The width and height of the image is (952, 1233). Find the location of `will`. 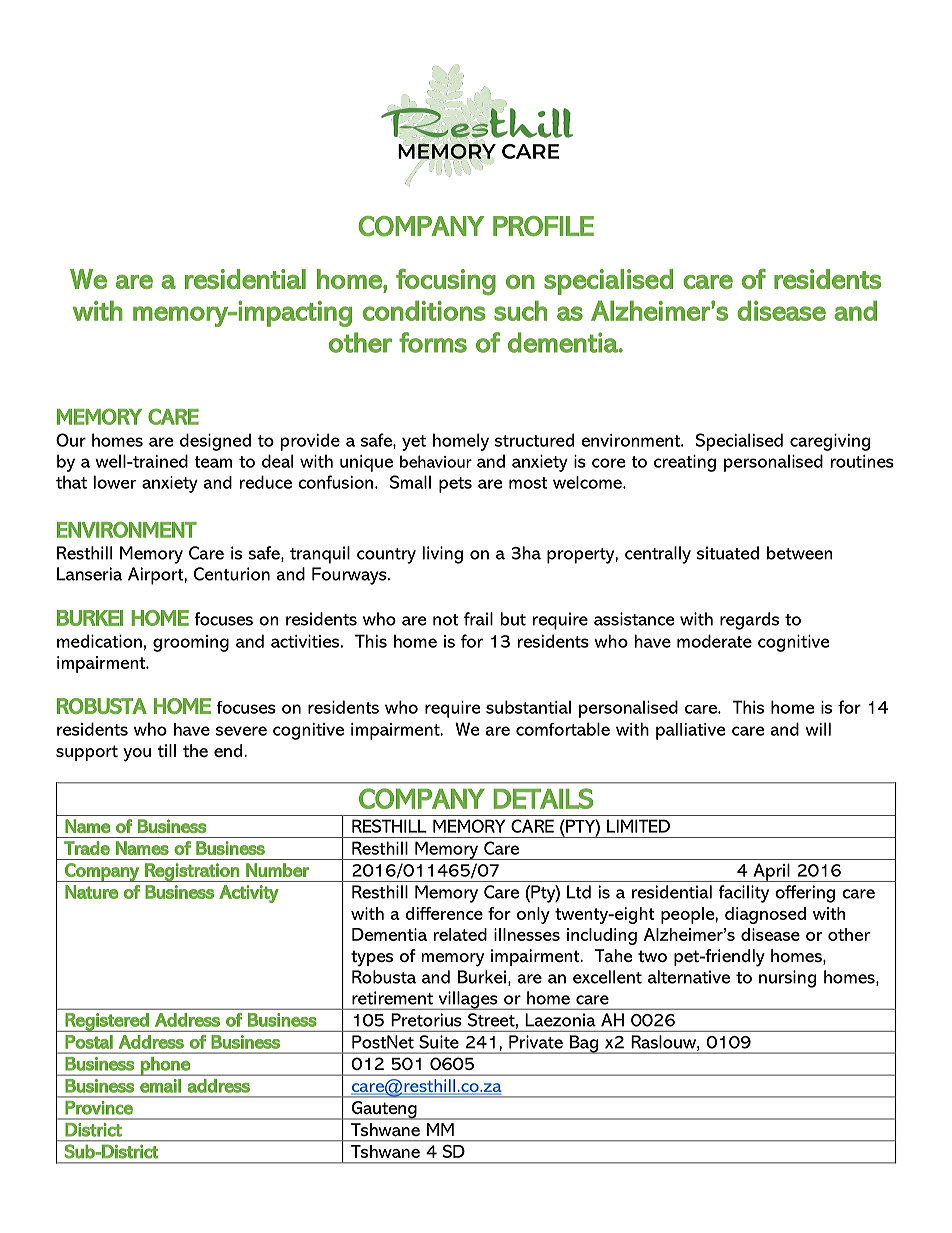

will is located at coordinates (818, 729).
